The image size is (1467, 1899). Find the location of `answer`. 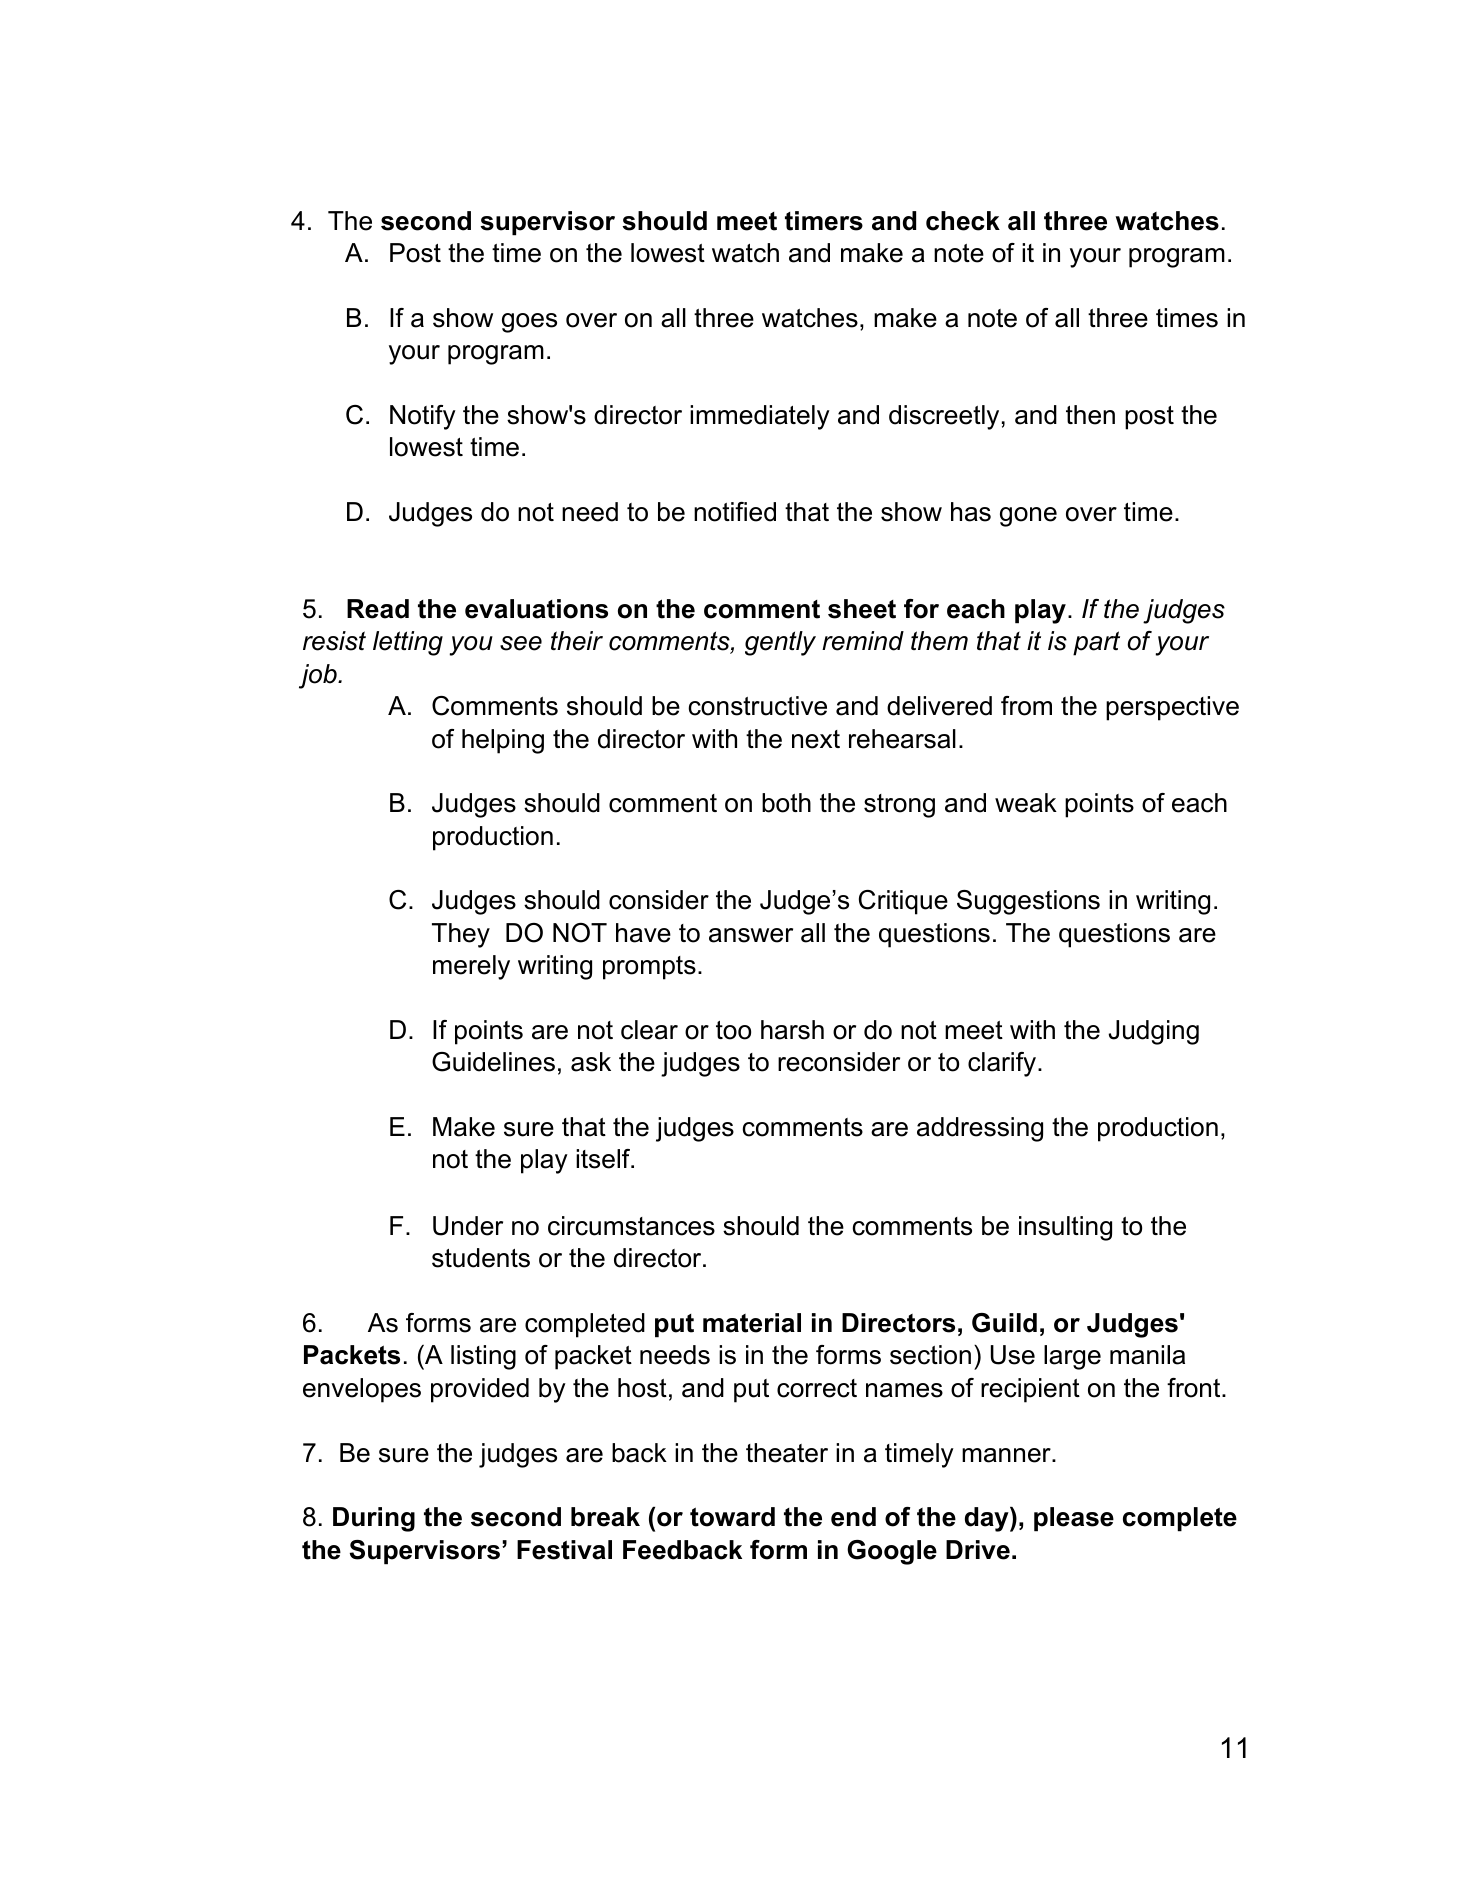

answer is located at coordinates (751, 935).
